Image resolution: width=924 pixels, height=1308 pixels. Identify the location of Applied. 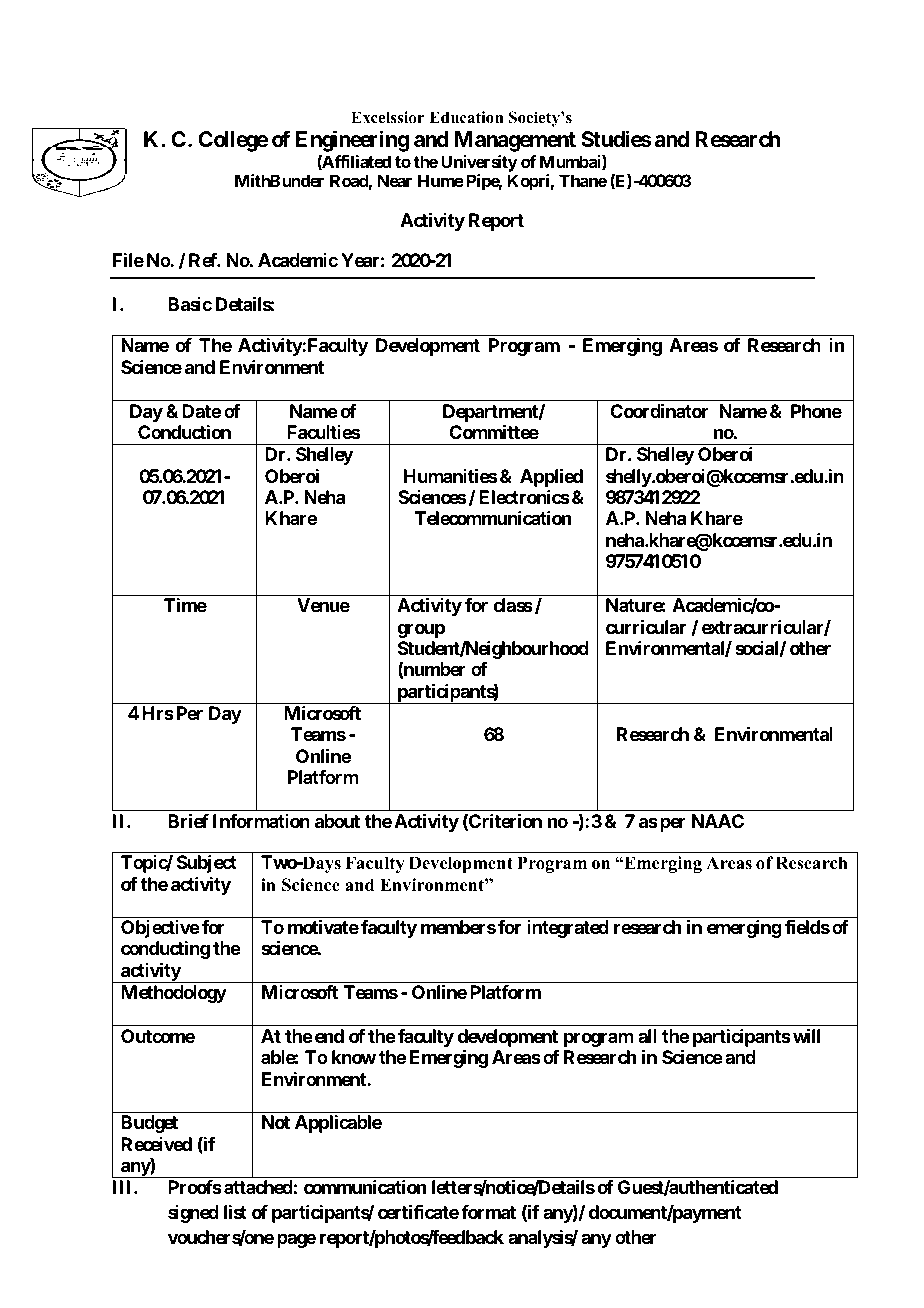
(551, 477).
